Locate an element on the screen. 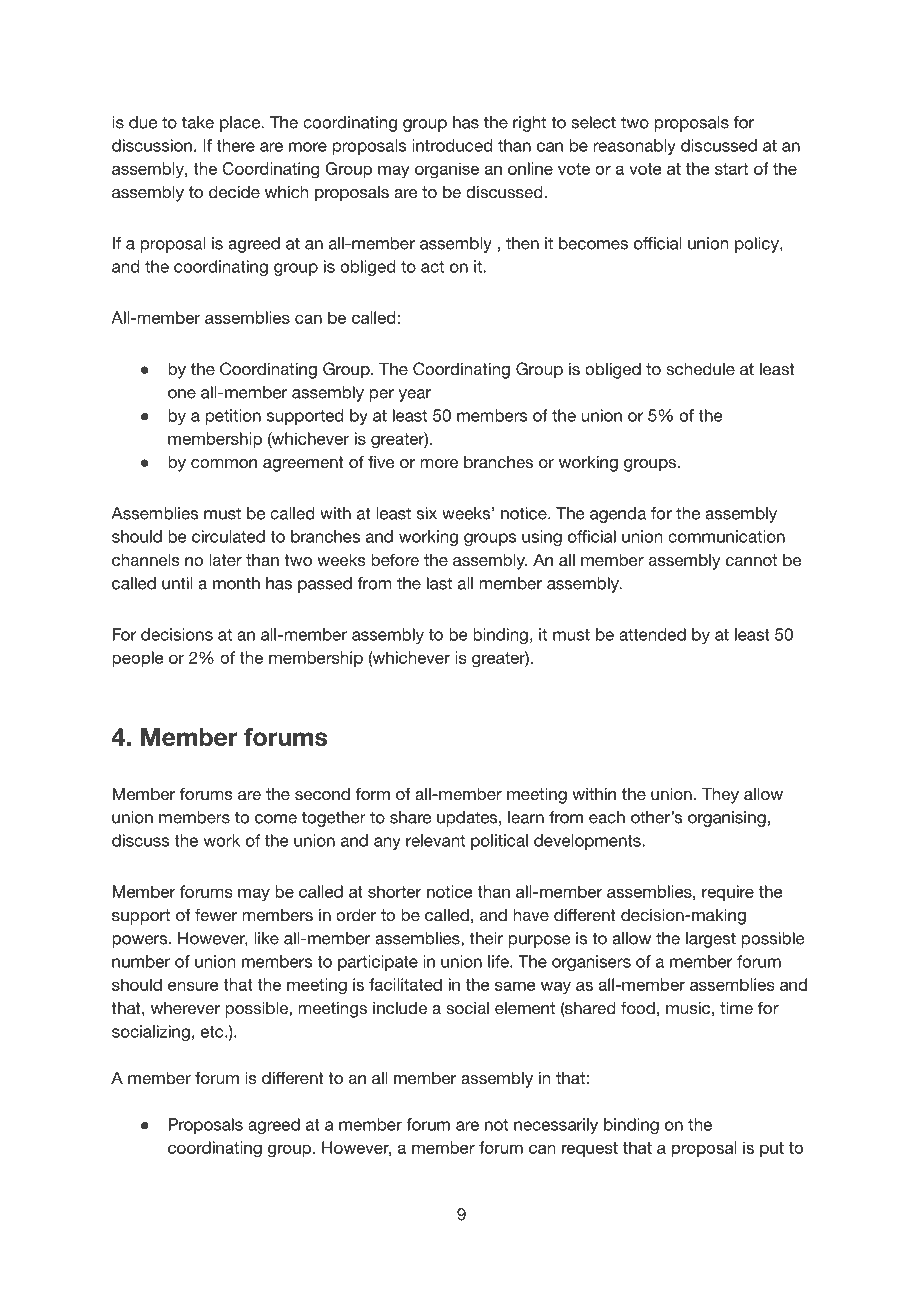 The image size is (924, 1307). necessarily is located at coordinates (556, 1126).
